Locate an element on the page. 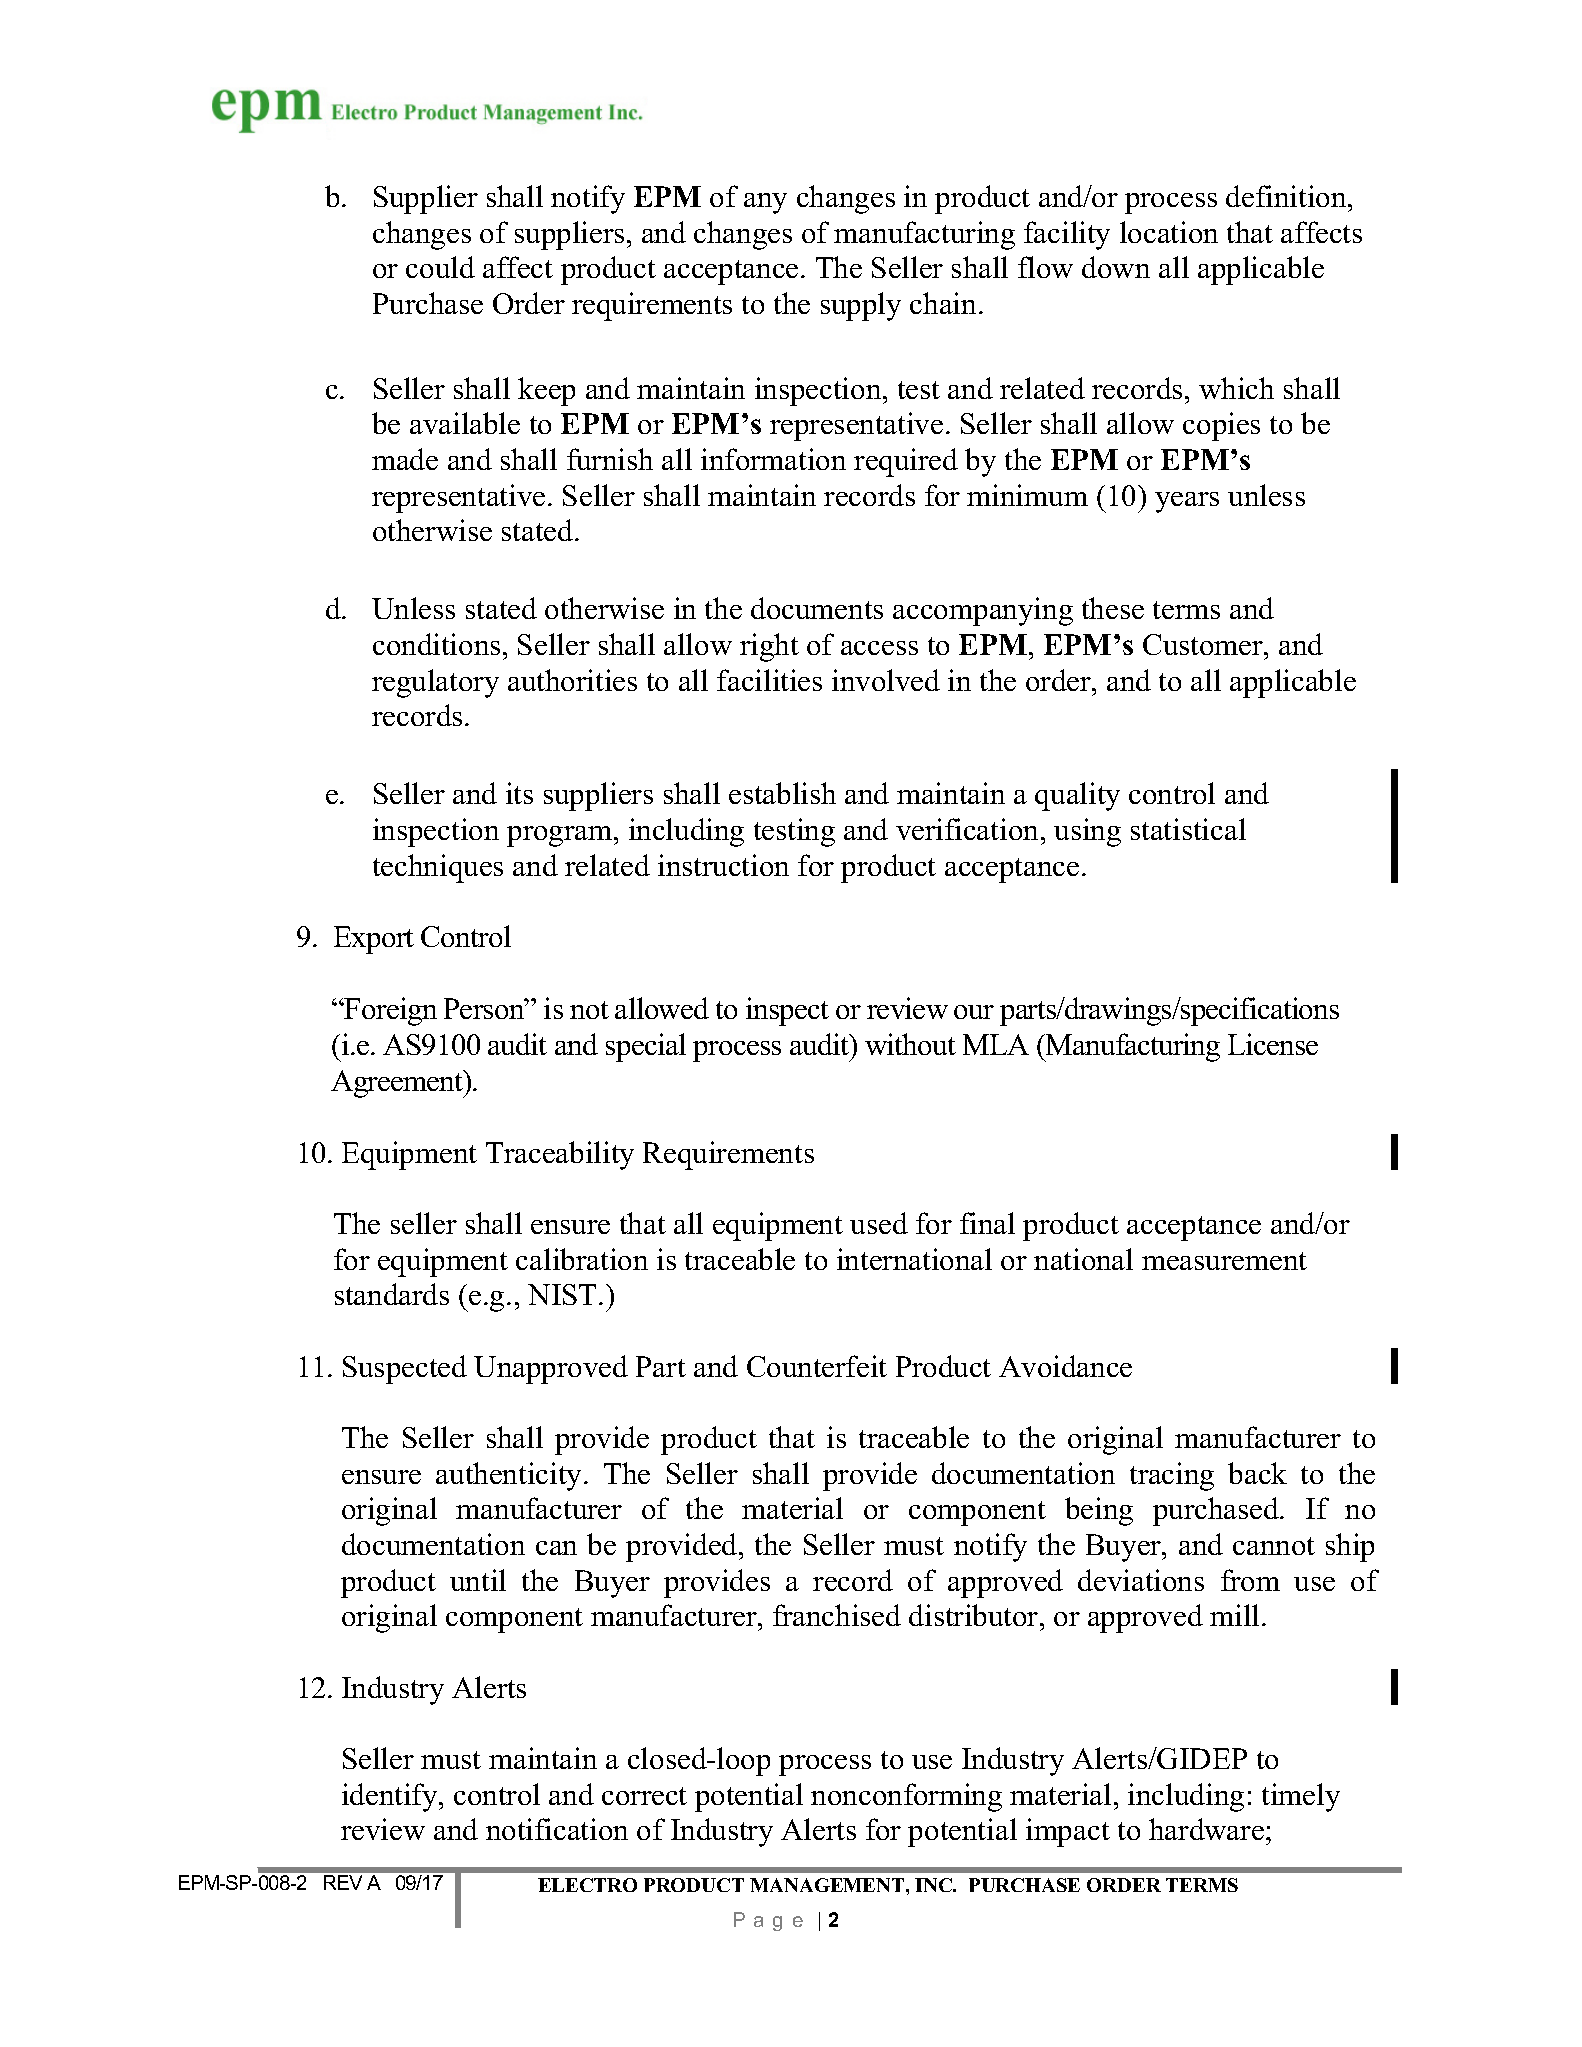 The height and width of the image is (2047, 1582). without is located at coordinates (910, 1044).
